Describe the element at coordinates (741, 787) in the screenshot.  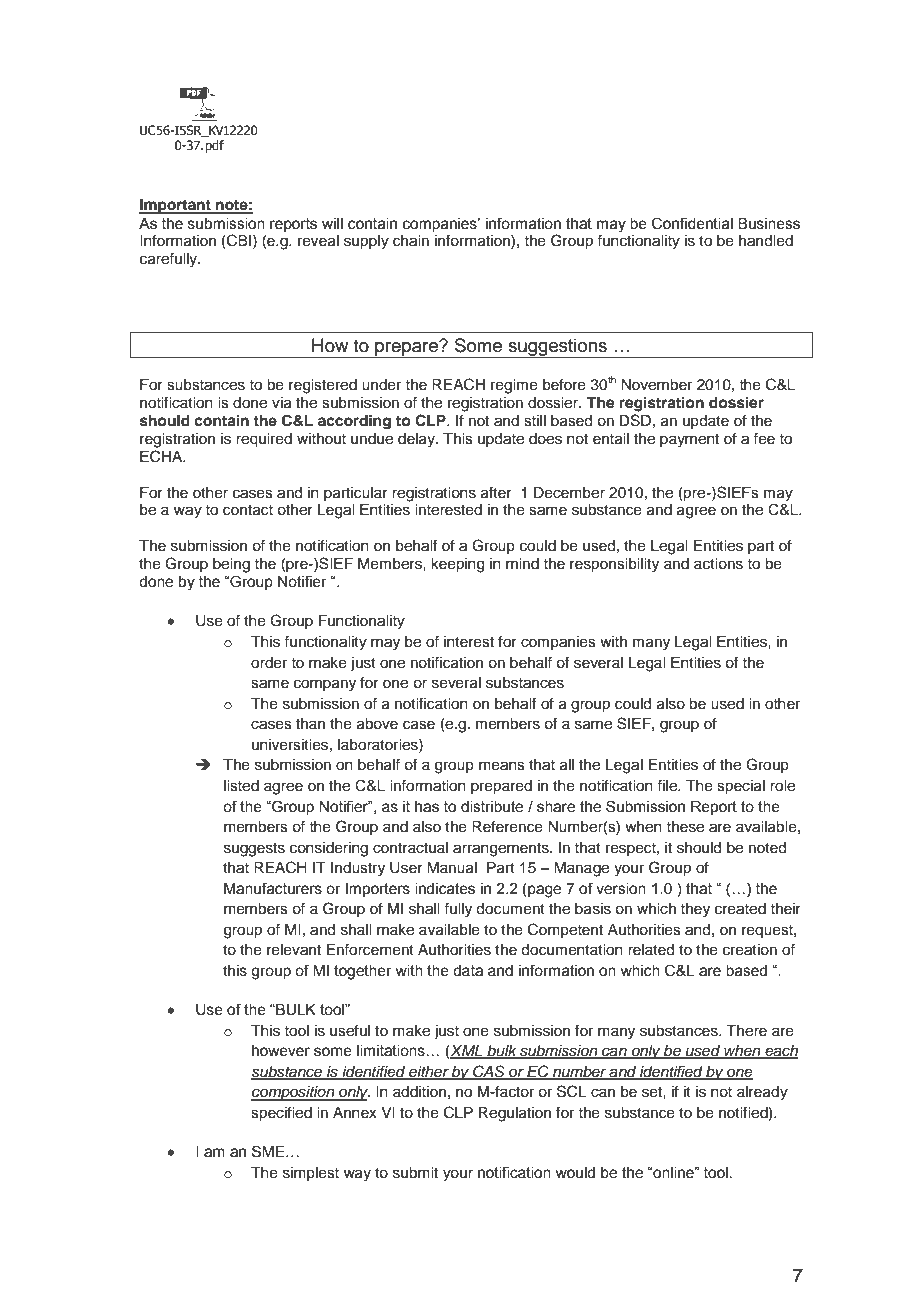
I see `special` at that location.
